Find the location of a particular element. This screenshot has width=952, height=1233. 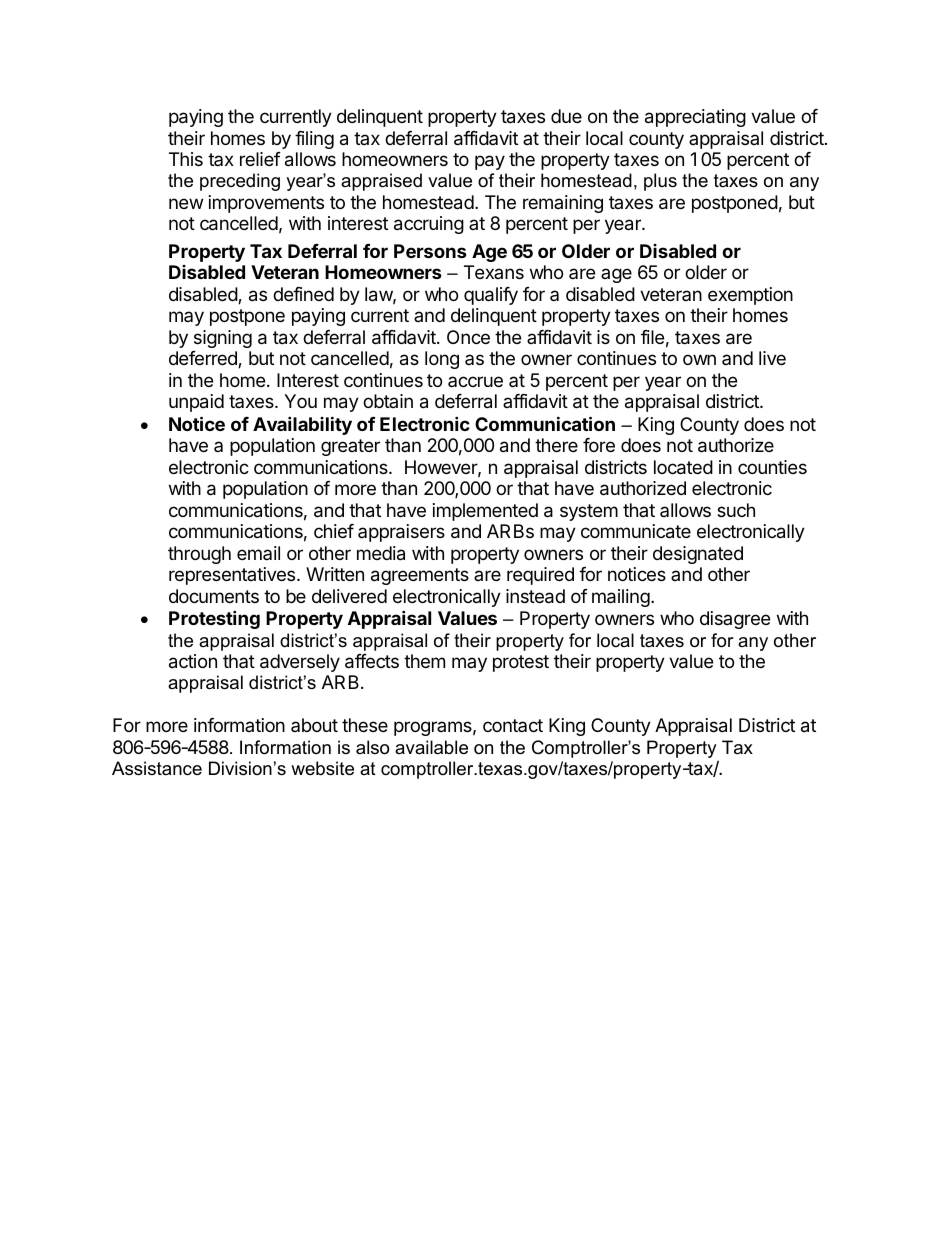

available is located at coordinates (431, 747).
